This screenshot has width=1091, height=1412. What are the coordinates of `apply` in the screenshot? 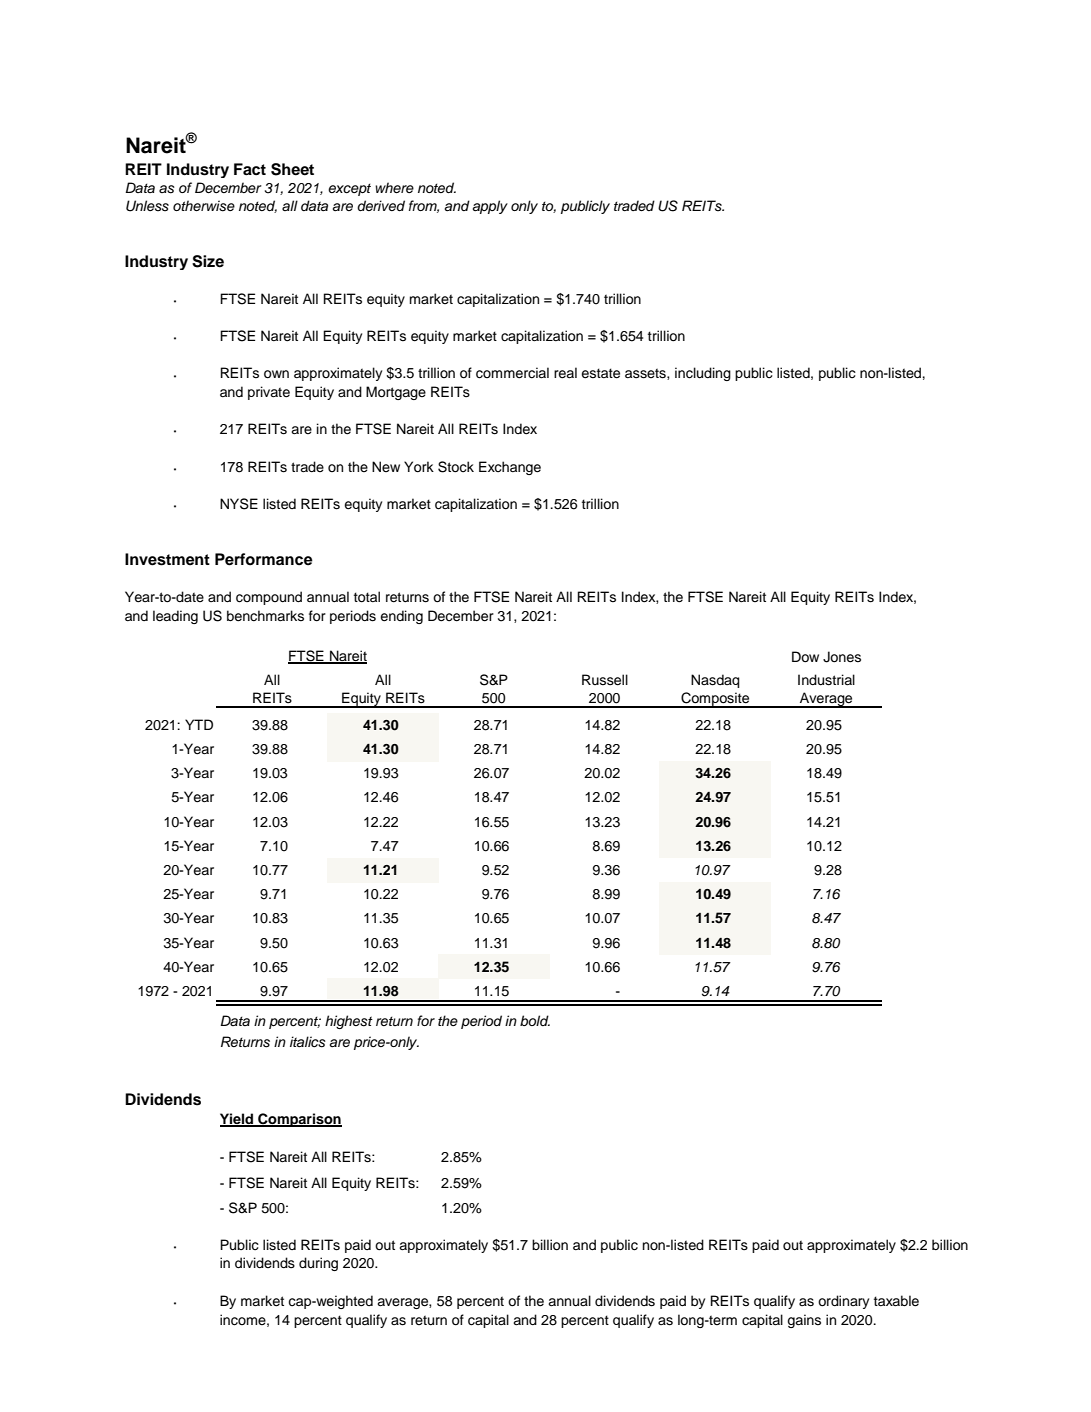 It's located at (490, 207).
